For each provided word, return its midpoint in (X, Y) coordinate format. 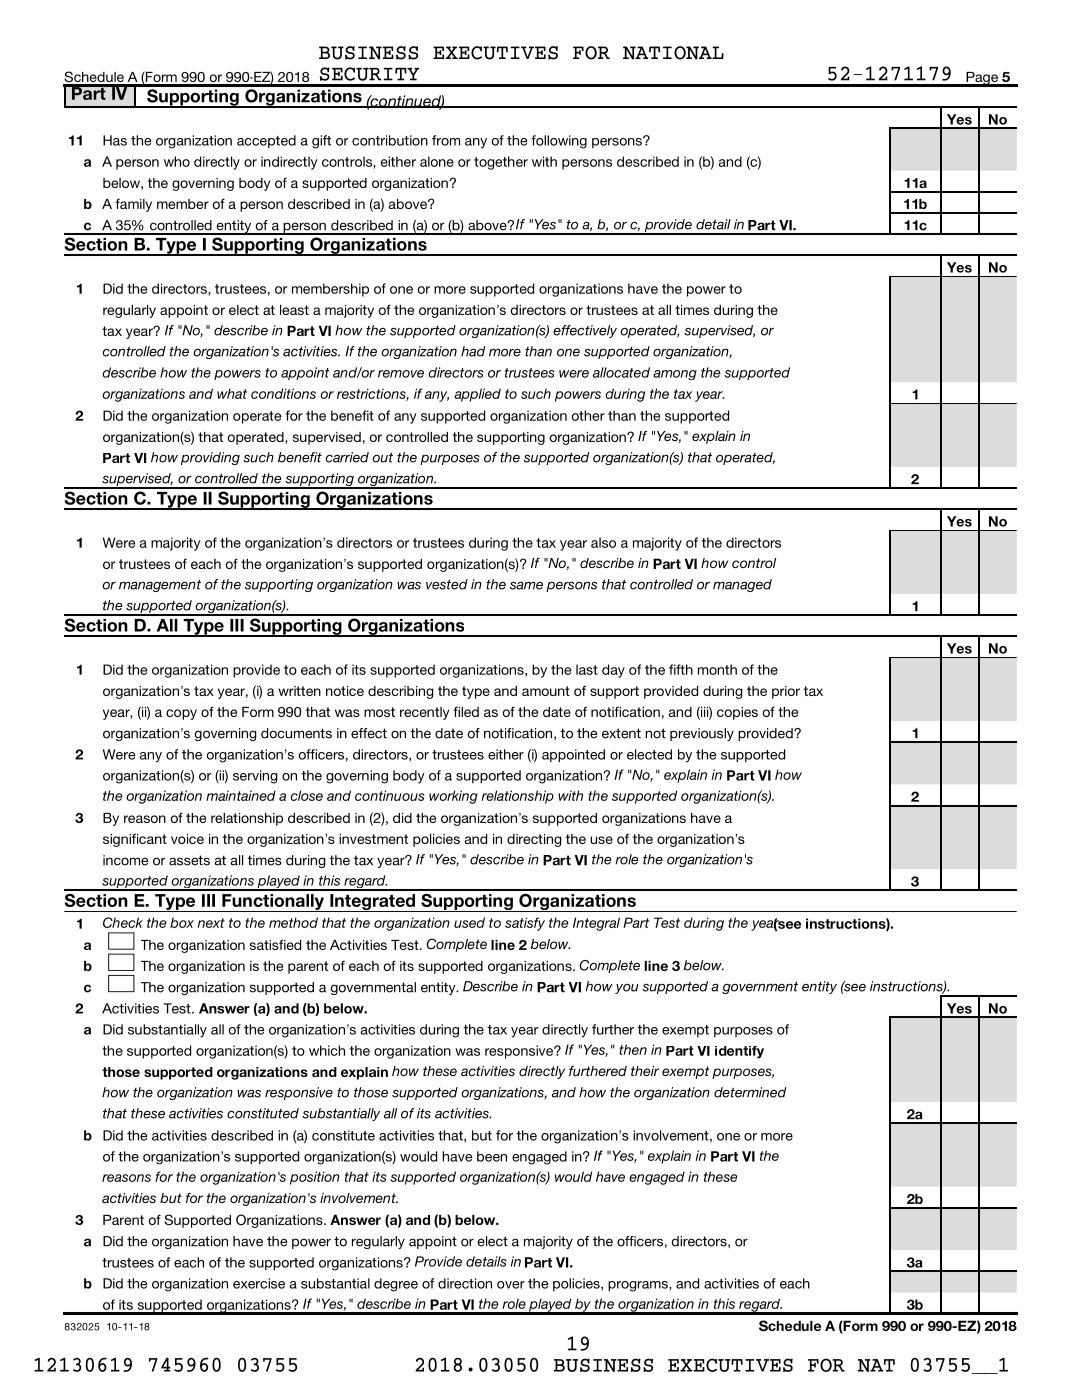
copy (181, 714)
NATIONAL (673, 53)
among (675, 375)
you (627, 989)
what (232, 393)
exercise (259, 1283)
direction (465, 1283)
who (177, 161)
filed (466, 711)
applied (477, 395)
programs (639, 1286)
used (469, 922)
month (717, 669)
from (446, 140)
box (182, 922)
